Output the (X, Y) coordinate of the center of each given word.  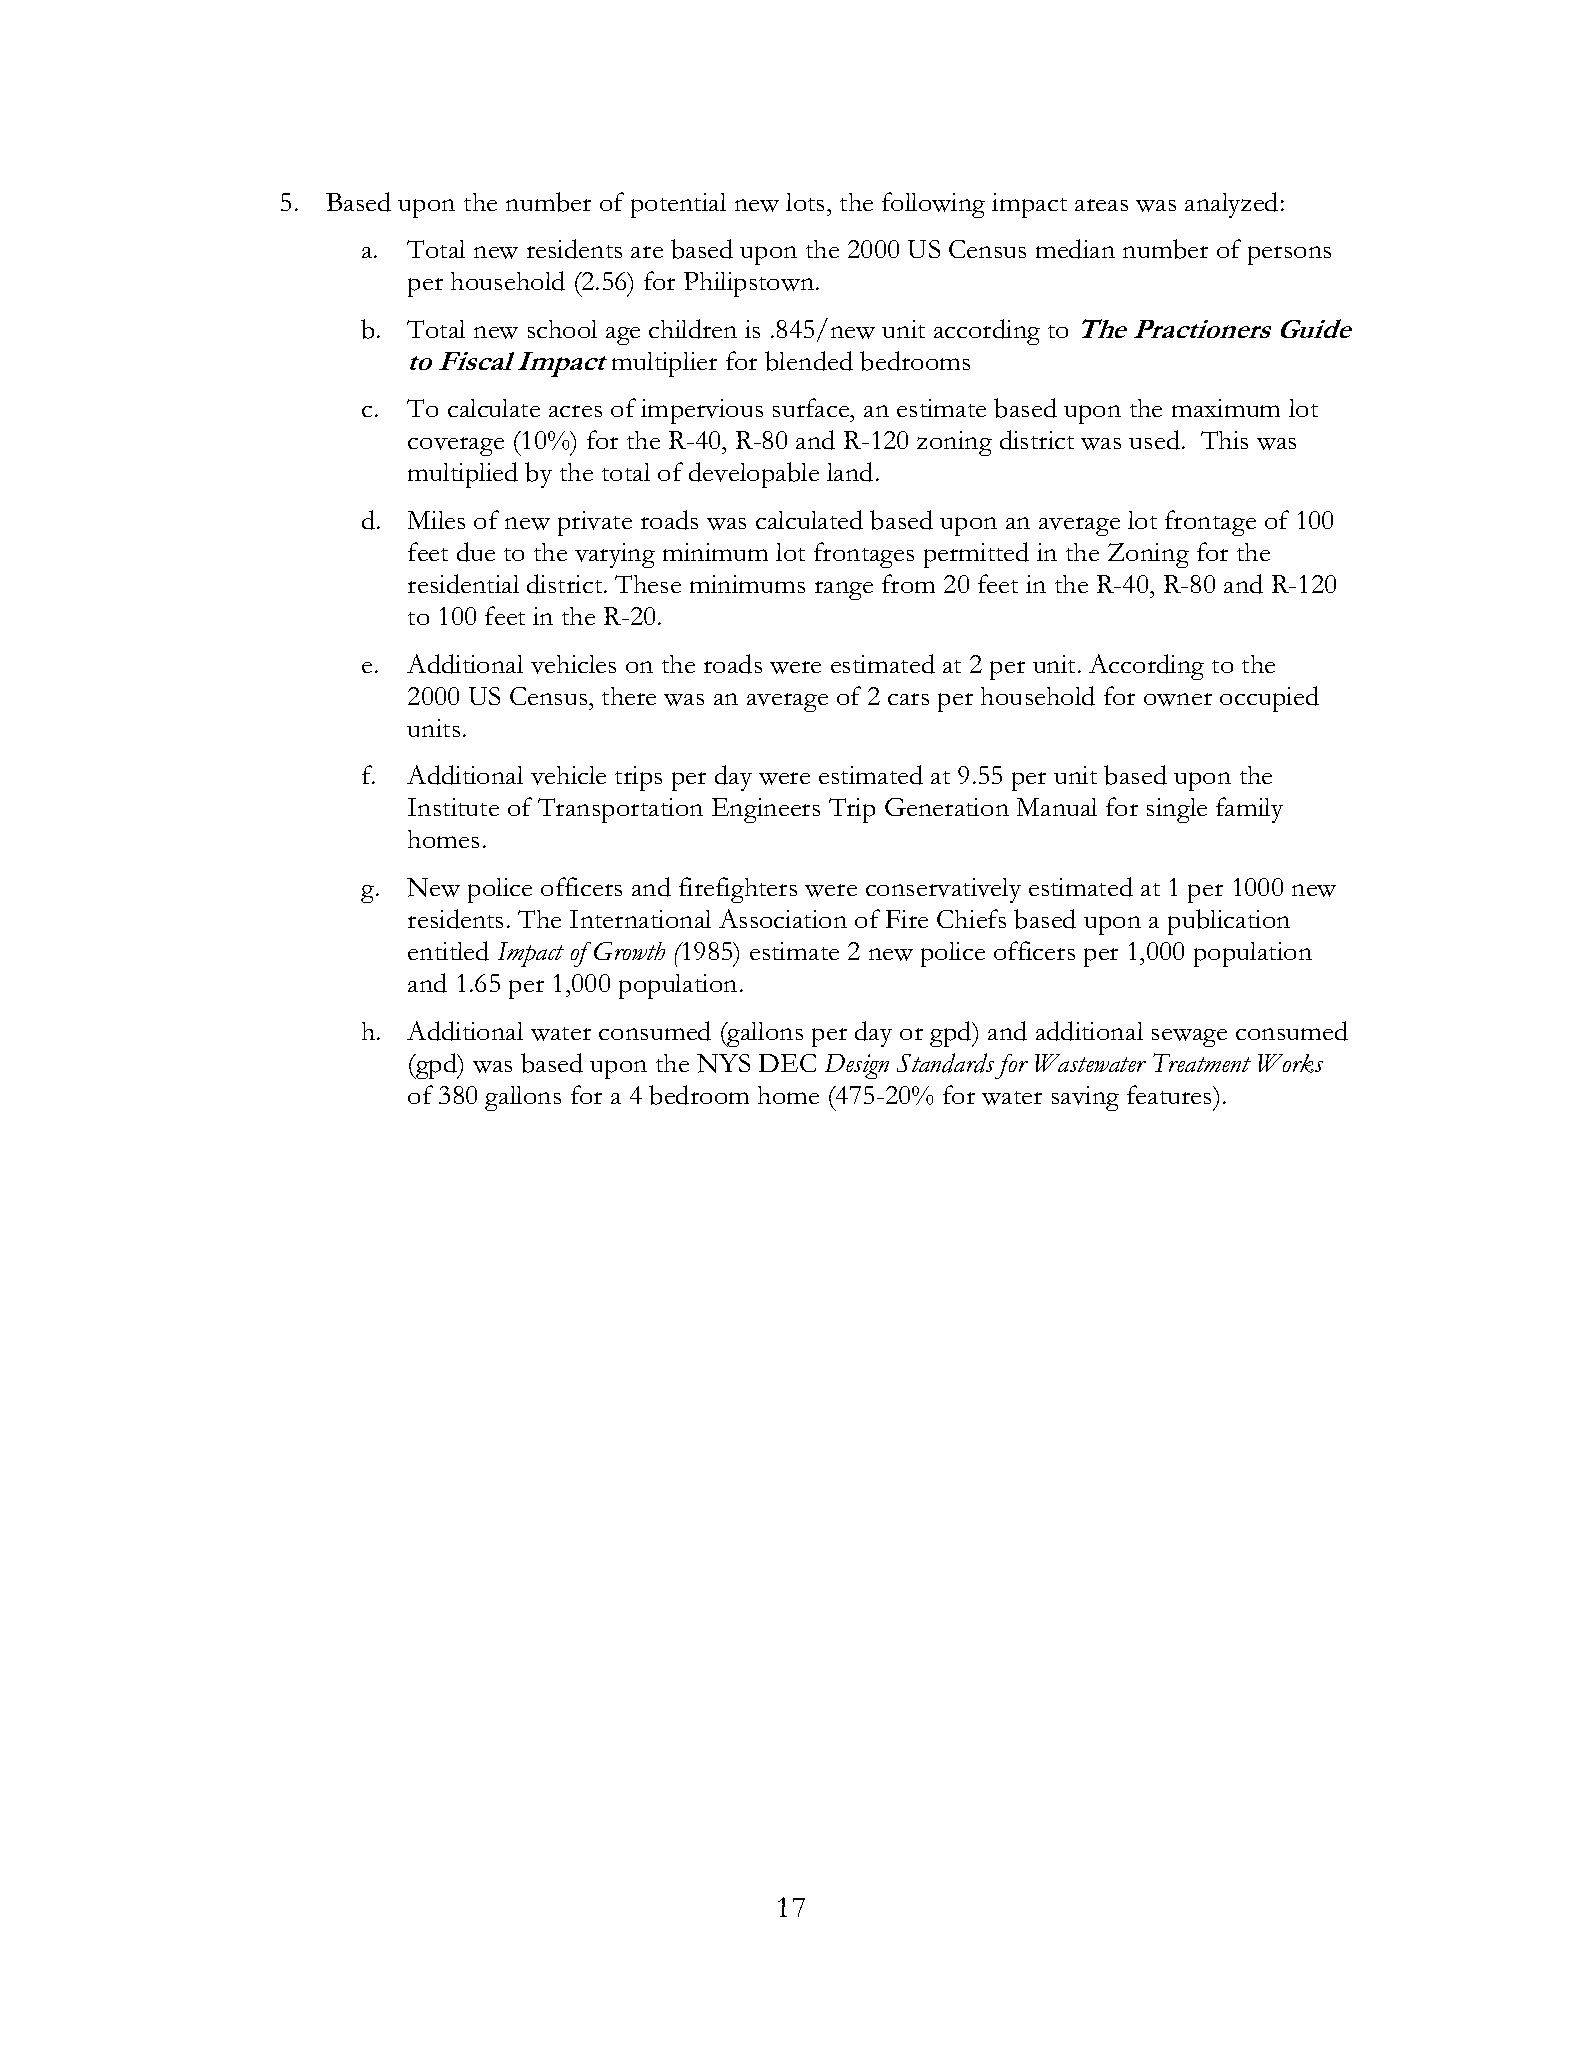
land (850, 472)
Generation (947, 807)
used (1156, 440)
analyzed (1231, 205)
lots (807, 202)
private (595, 523)
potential (678, 205)
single (1177, 810)
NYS (723, 1063)
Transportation (620, 810)
